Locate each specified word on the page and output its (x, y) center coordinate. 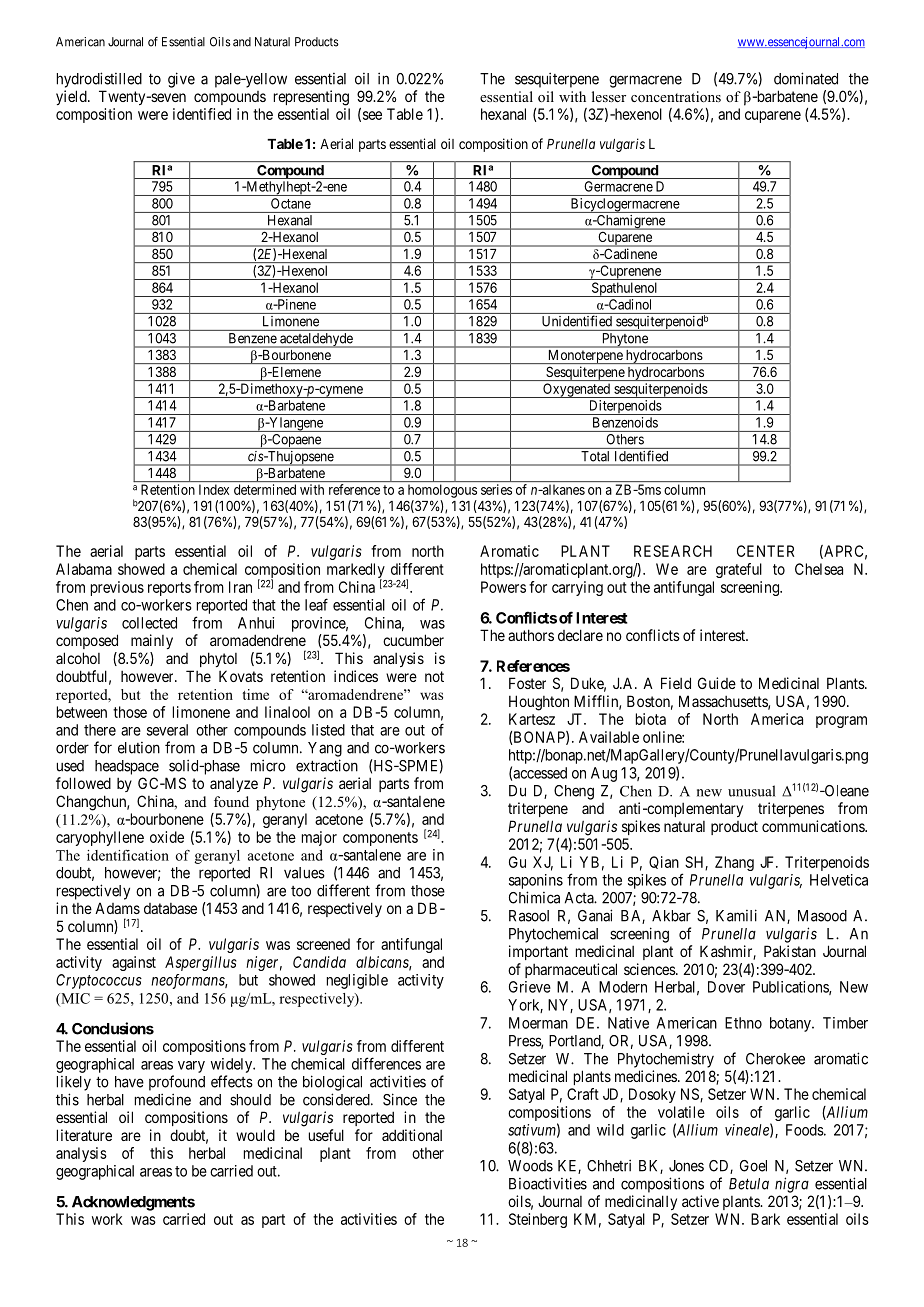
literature (84, 1135)
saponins (536, 881)
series (496, 489)
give (181, 80)
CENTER (765, 551)
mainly (152, 641)
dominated (806, 78)
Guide (717, 683)
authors (531, 635)
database (170, 908)
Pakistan (790, 951)
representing (311, 98)
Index (214, 489)
